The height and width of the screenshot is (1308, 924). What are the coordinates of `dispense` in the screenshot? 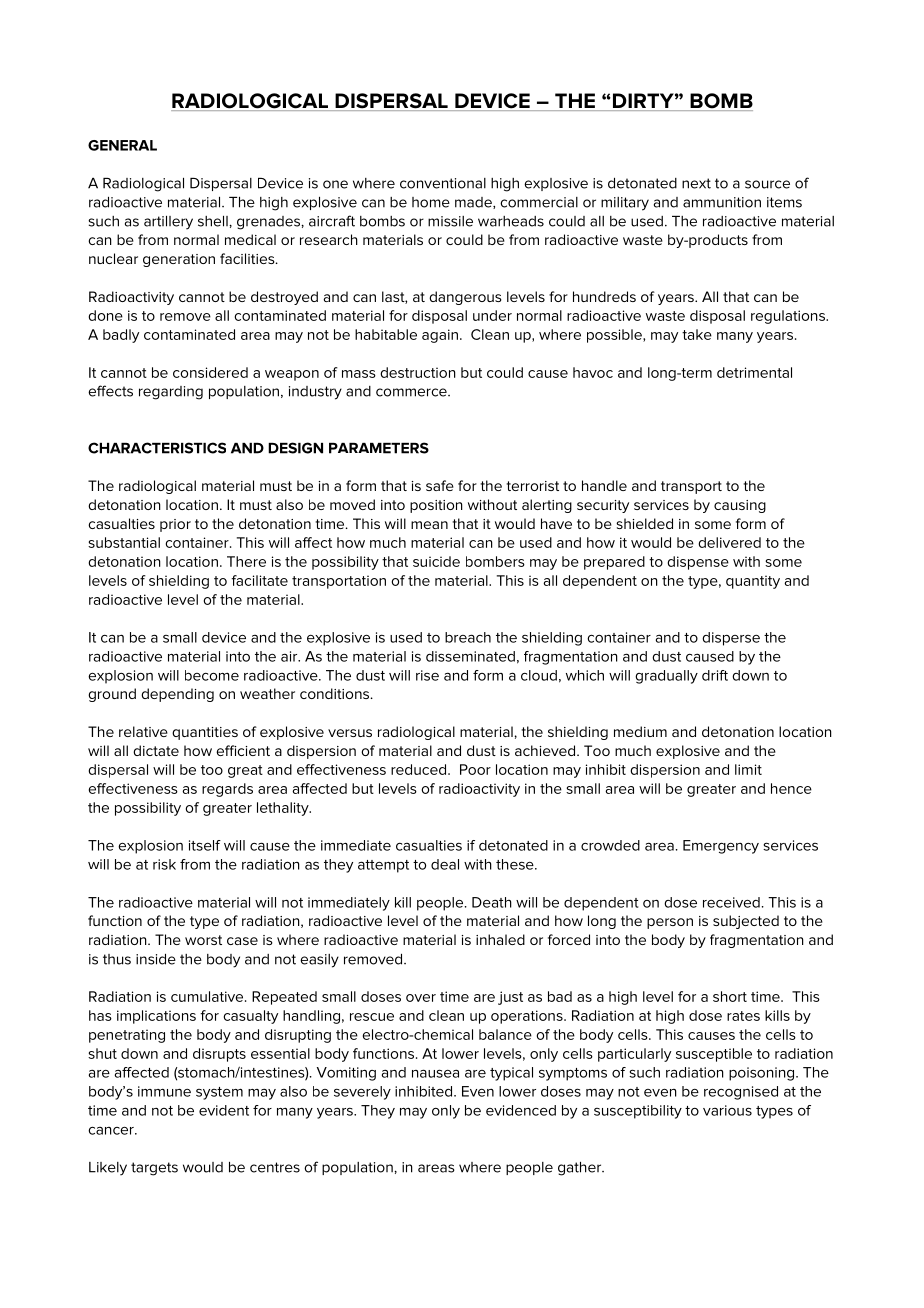 It's located at (698, 563).
